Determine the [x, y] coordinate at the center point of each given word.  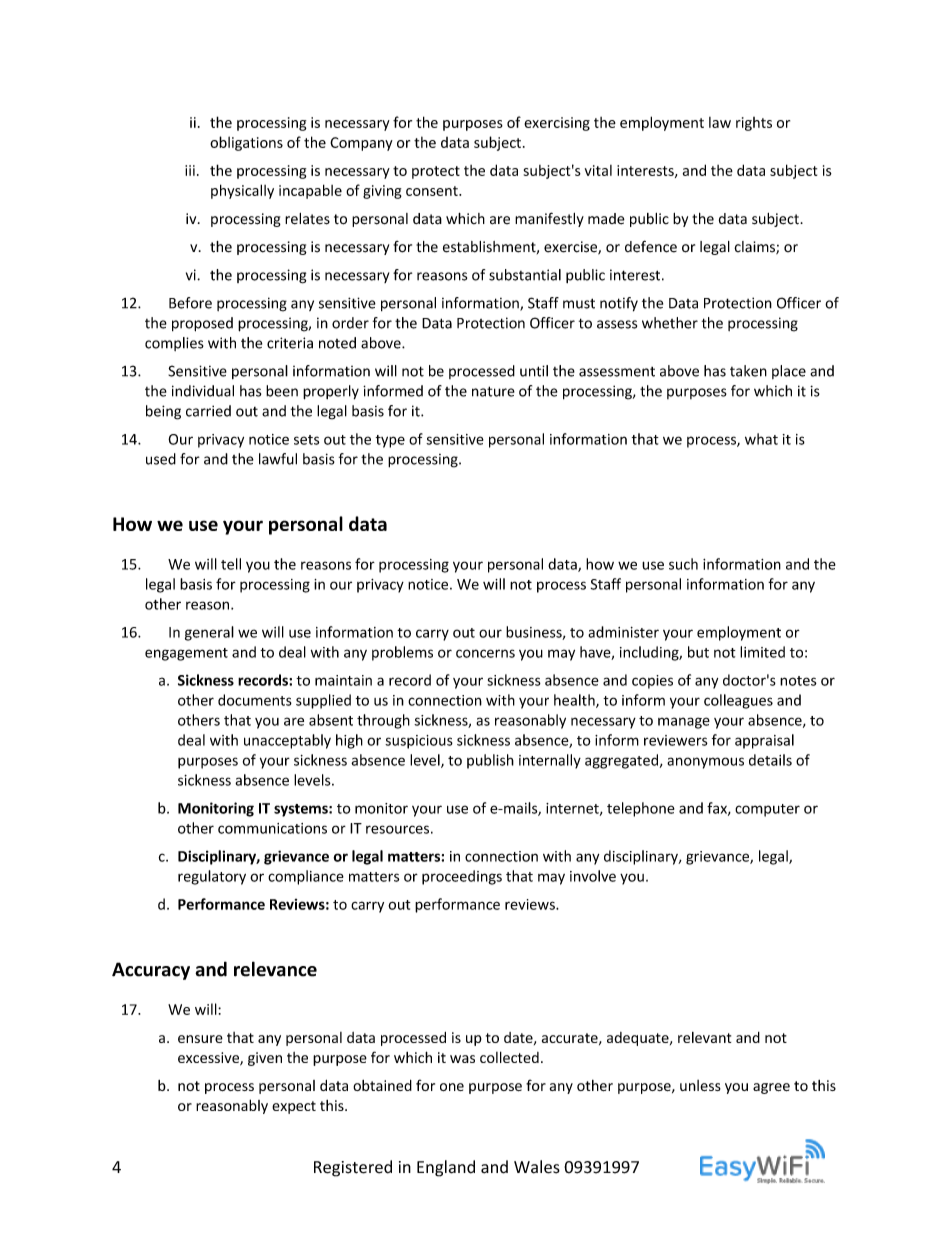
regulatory [212, 877]
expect [294, 1107]
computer [767, 810]
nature [493, 391]
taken [748, 371]
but [698, 652]
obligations [246, 143]
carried [208, 411]
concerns [485, 653]
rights [754, 124]
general [209, 633]
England [446, 1168]
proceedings [462, 877]
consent [433, 191]
